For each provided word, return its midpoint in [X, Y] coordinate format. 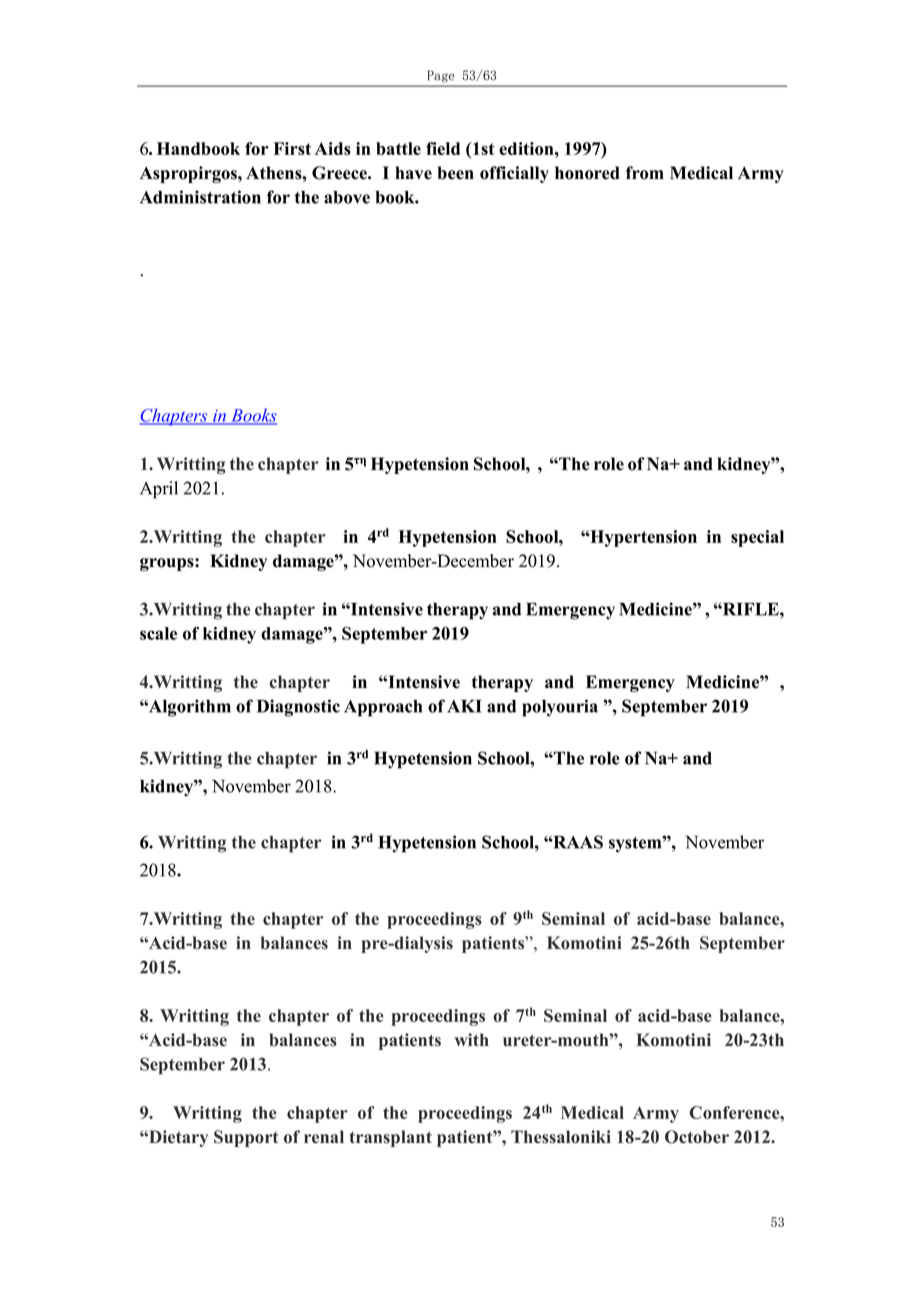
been [456, 173]
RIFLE [751, 609]
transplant [390, 1138]
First [292, 148]
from [645, 173]
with [471, 1039]
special [757, 538]
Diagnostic [298, 708]
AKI [464, 706]
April [159, 490]
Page [441, 76]
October [697, 1137]
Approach [383, 708]
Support [246, 1138]
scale [158, 633]
